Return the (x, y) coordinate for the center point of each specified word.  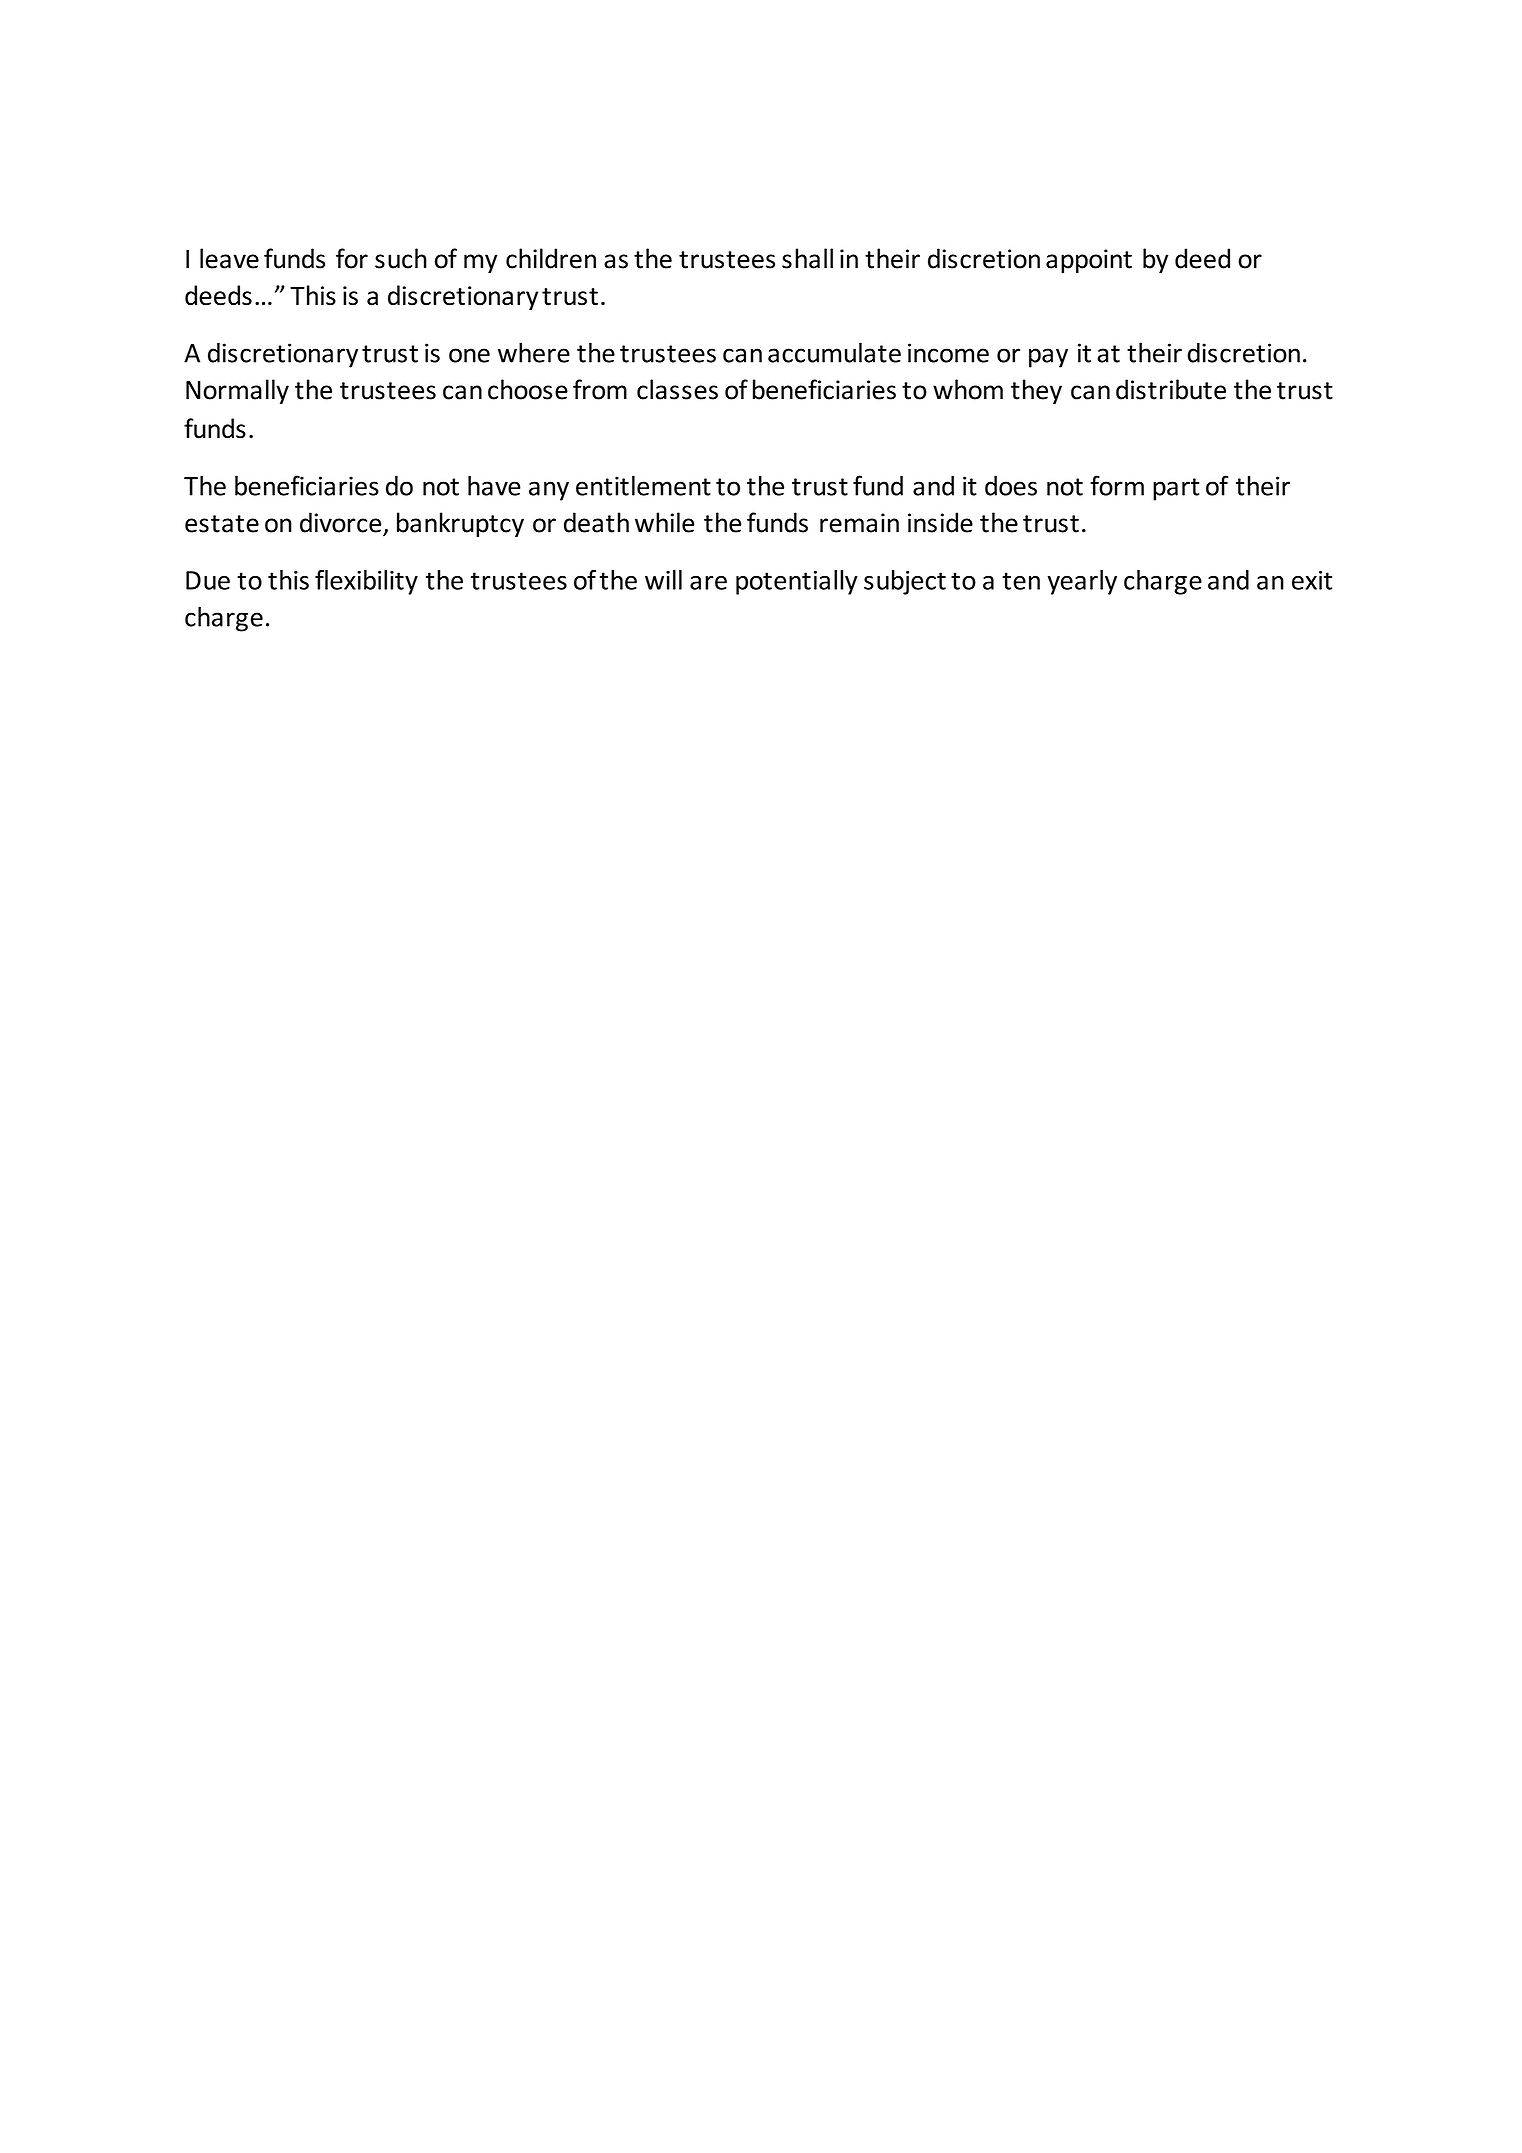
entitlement (643, 485)
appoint (1089, 261)
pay (1048, 358)
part (1176, 489)
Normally (237, 392)
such (401, 258)
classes (677, 389)
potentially (797, 582)
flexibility (366, 582)
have (494, 485)
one (469, 355)
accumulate (834, 352)
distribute (1171, 389)
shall (807, 258)
